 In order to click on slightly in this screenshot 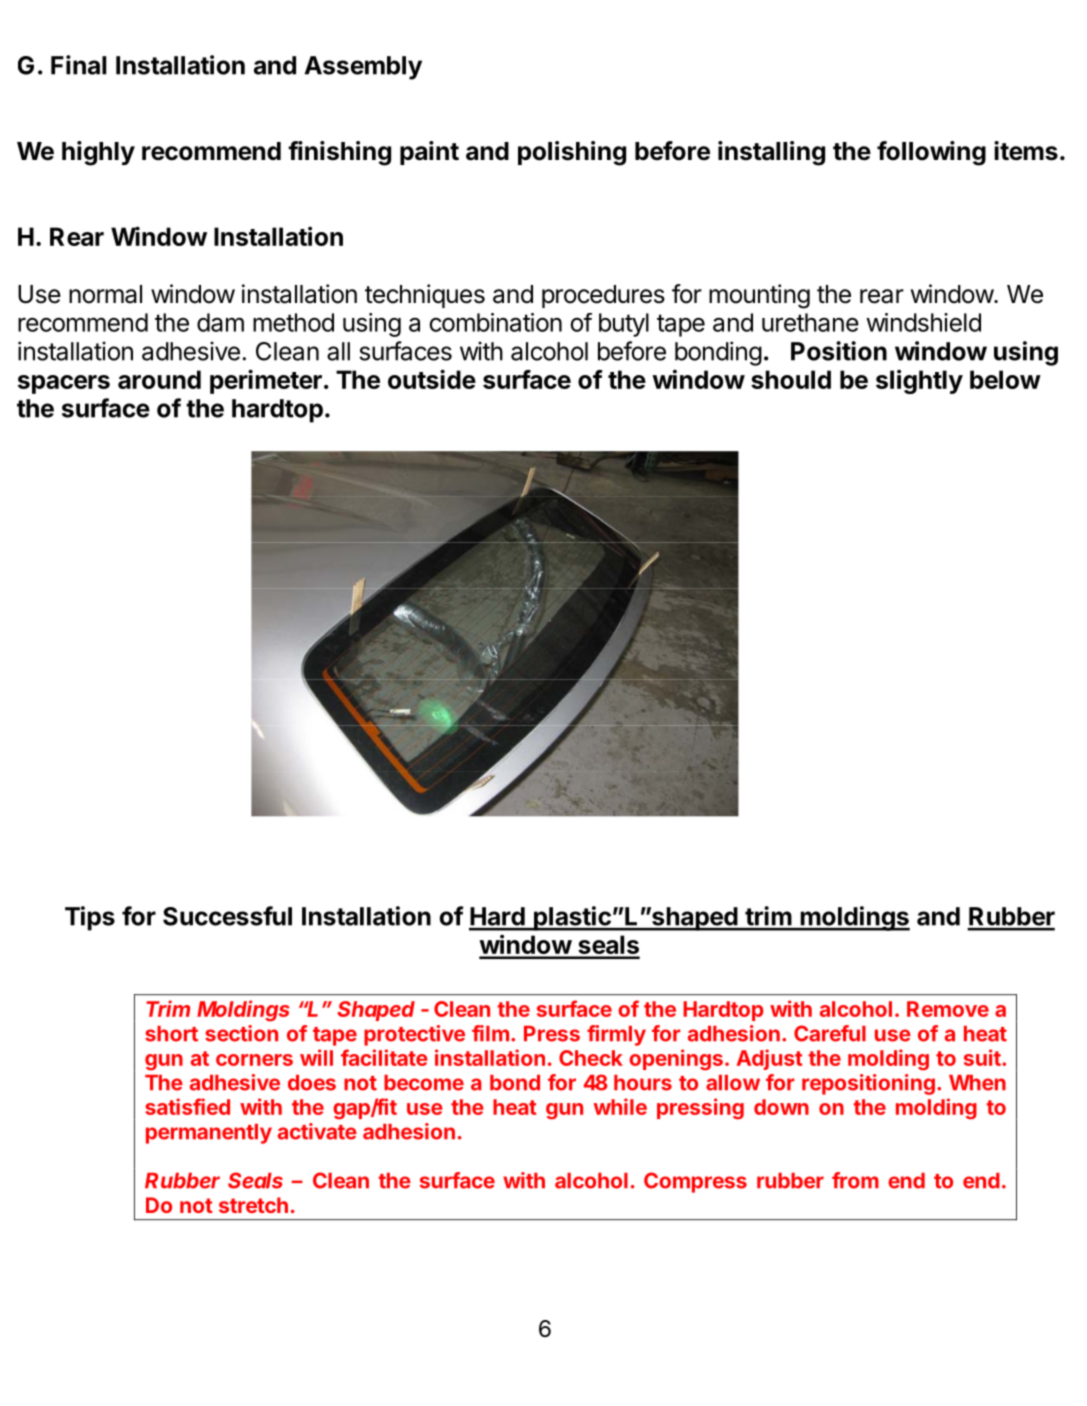, I will do `click(919, 381)`.
